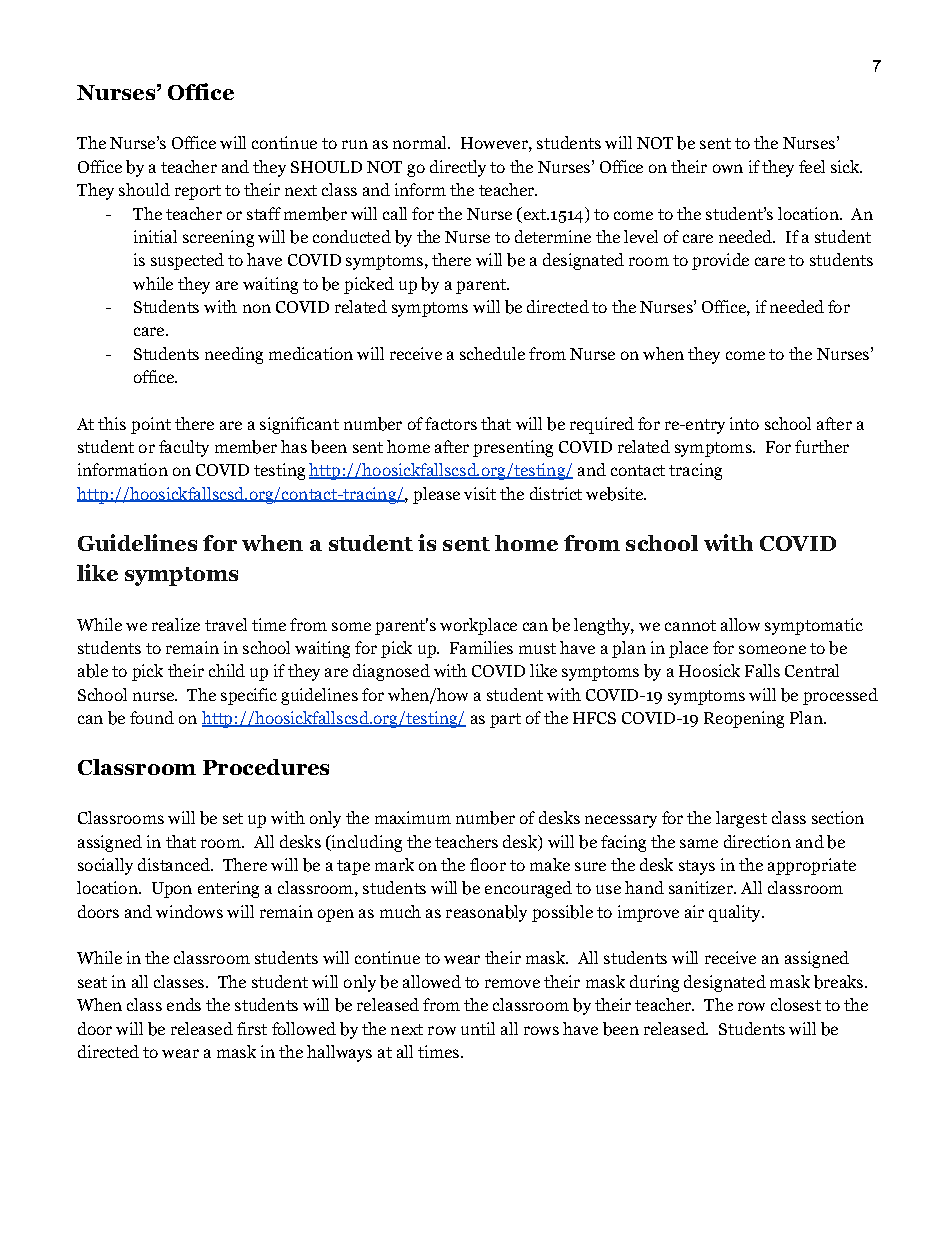 This page has height=1233, width=952. Describe the element at coordinates (822, 446) in the page. I see `further` at that location.
